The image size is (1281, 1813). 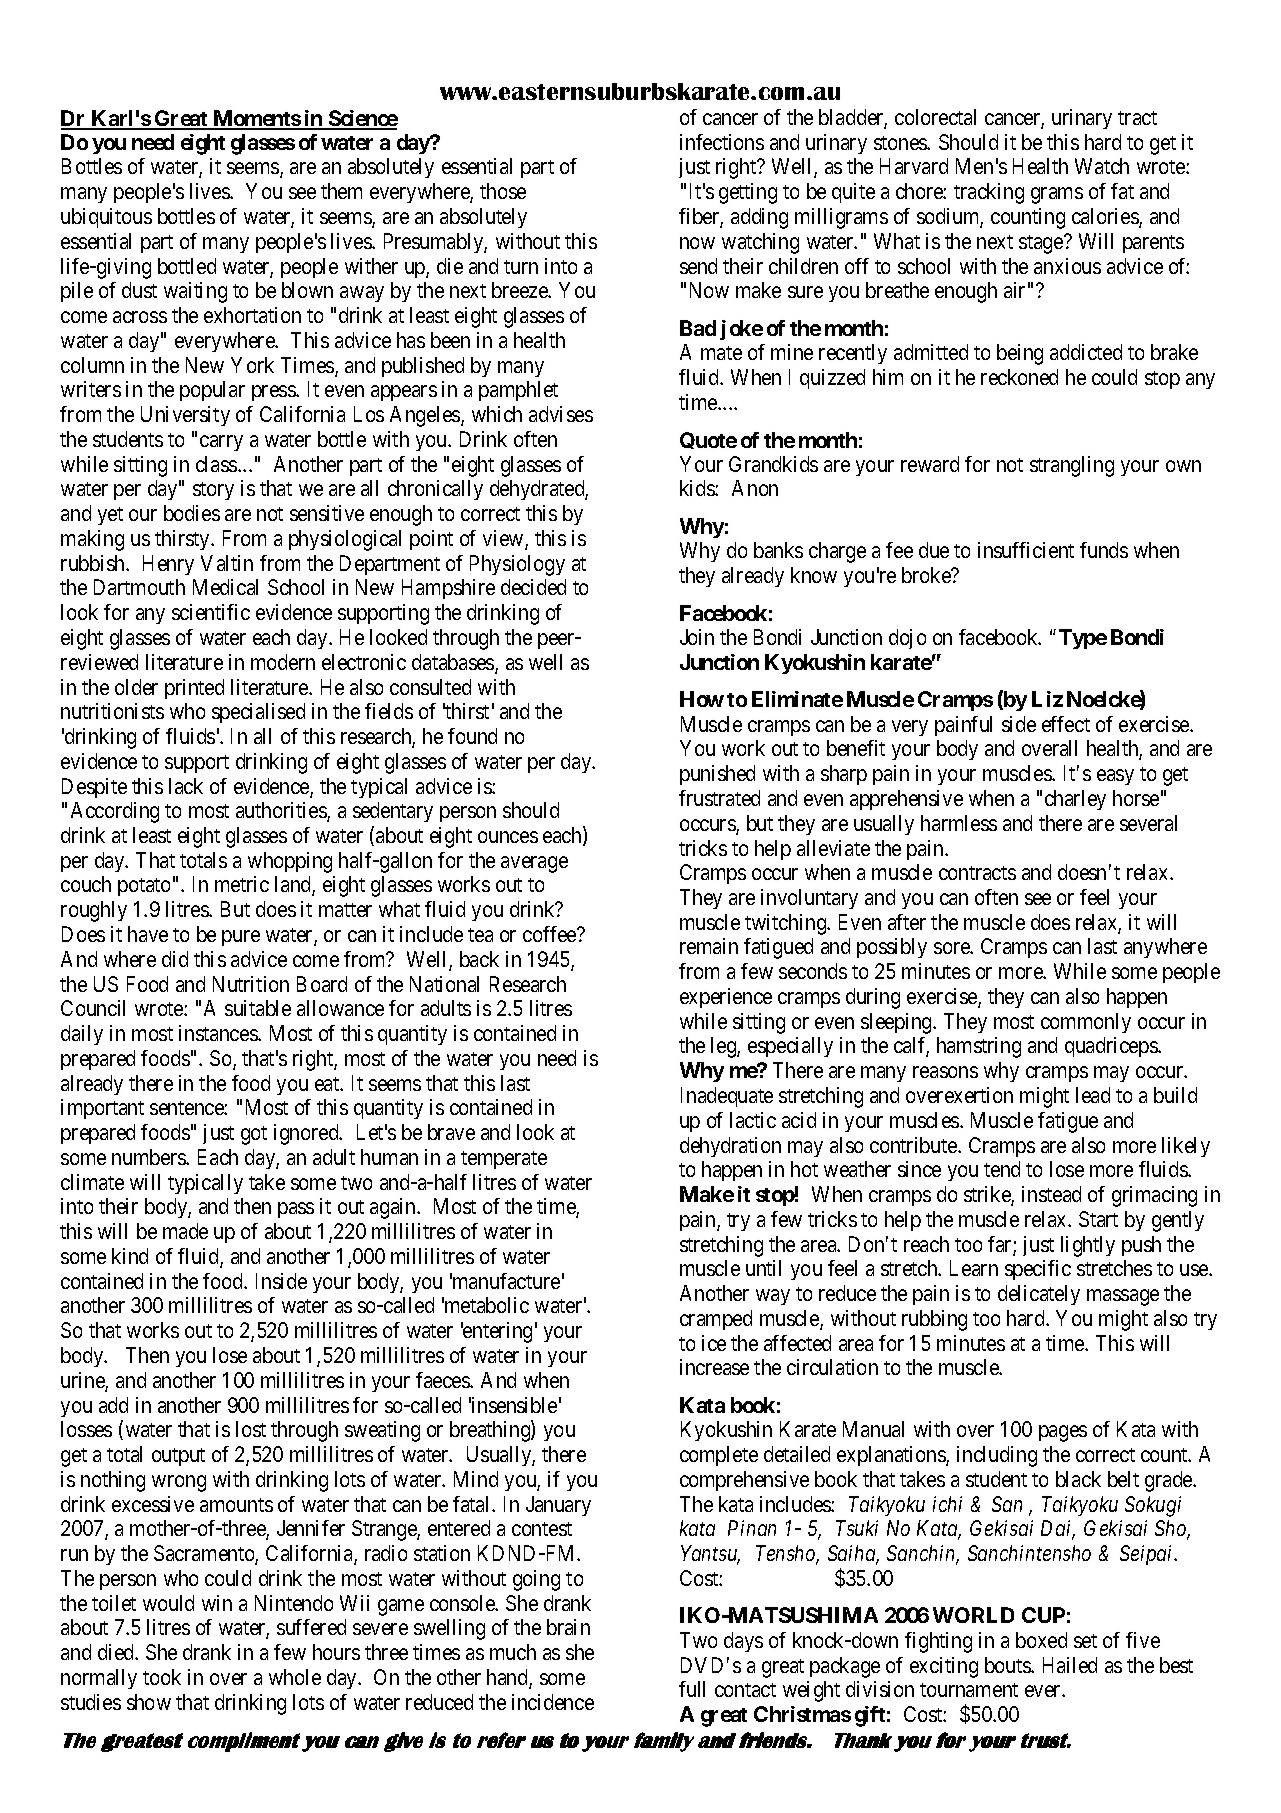 What do you see at coordinates (1038, 1270) in the document?
I see `specific` at bounding box center [1038, 1270].
